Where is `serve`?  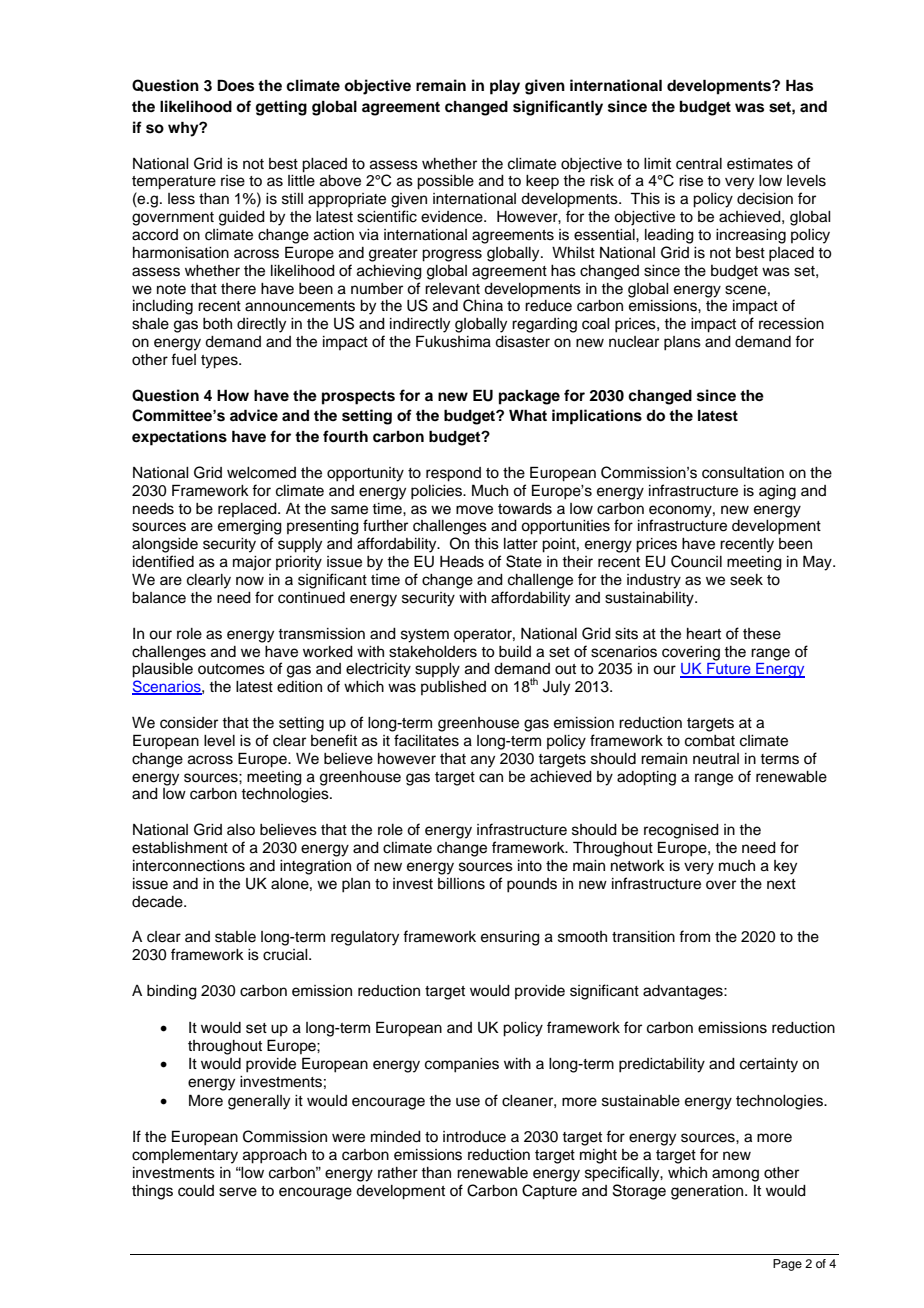
serve is located at coordinates (238, 1192).
